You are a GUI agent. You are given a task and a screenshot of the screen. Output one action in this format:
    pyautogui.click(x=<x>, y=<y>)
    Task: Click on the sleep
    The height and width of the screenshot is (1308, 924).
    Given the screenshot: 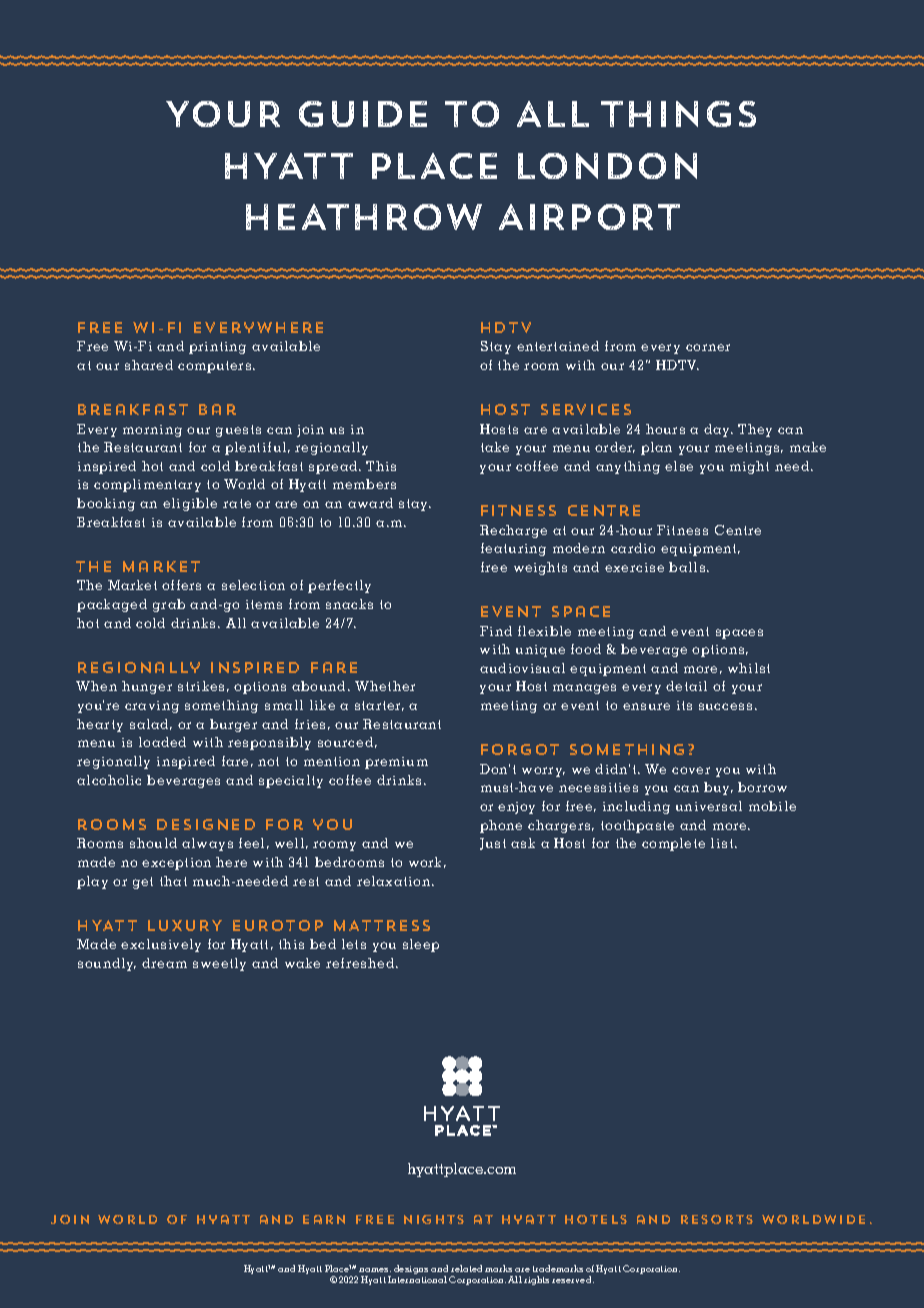 What is the action you would take?
    pyautogui.click(x=421, y=945)
